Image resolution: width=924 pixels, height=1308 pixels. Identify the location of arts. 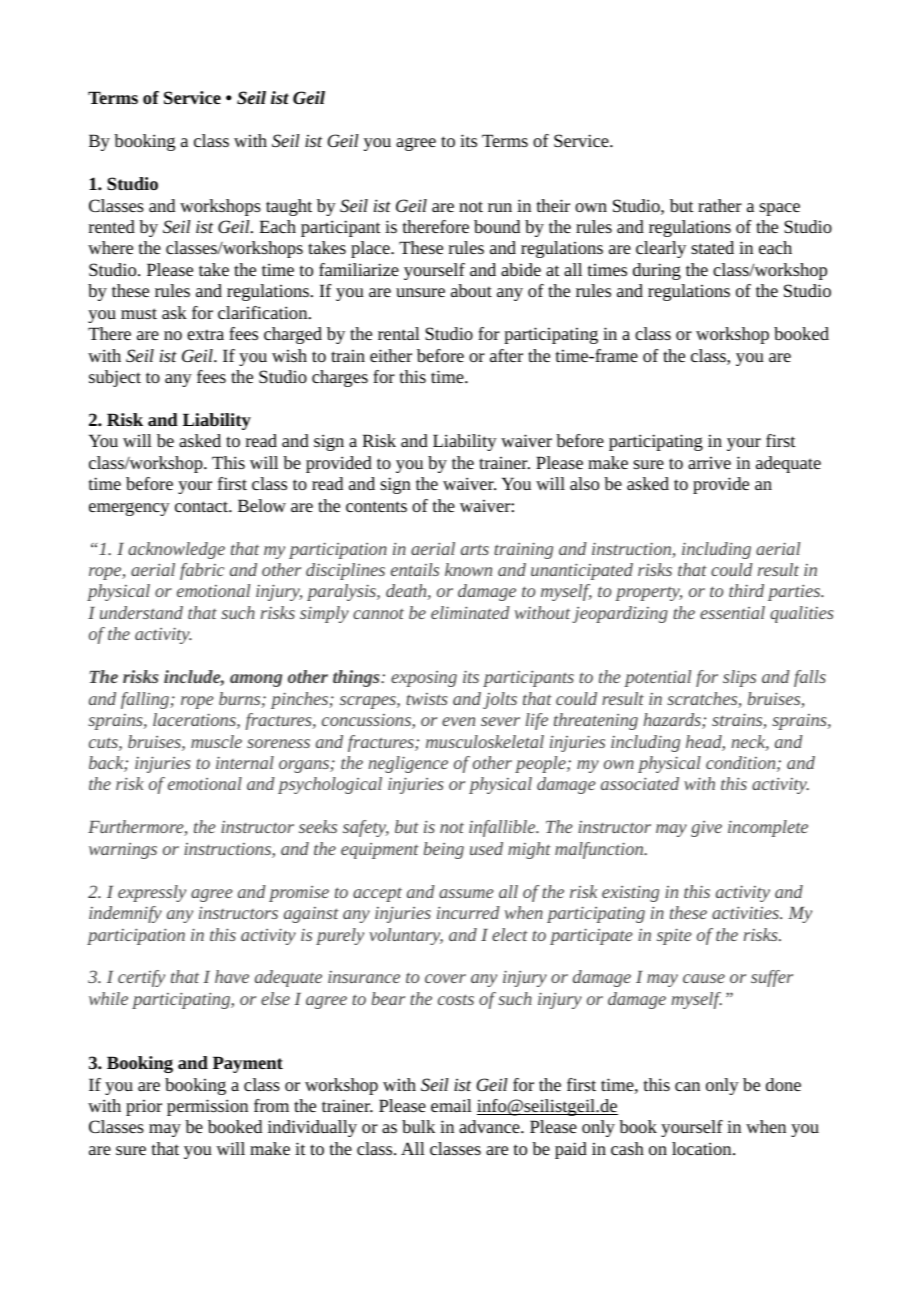
(475, 549).
